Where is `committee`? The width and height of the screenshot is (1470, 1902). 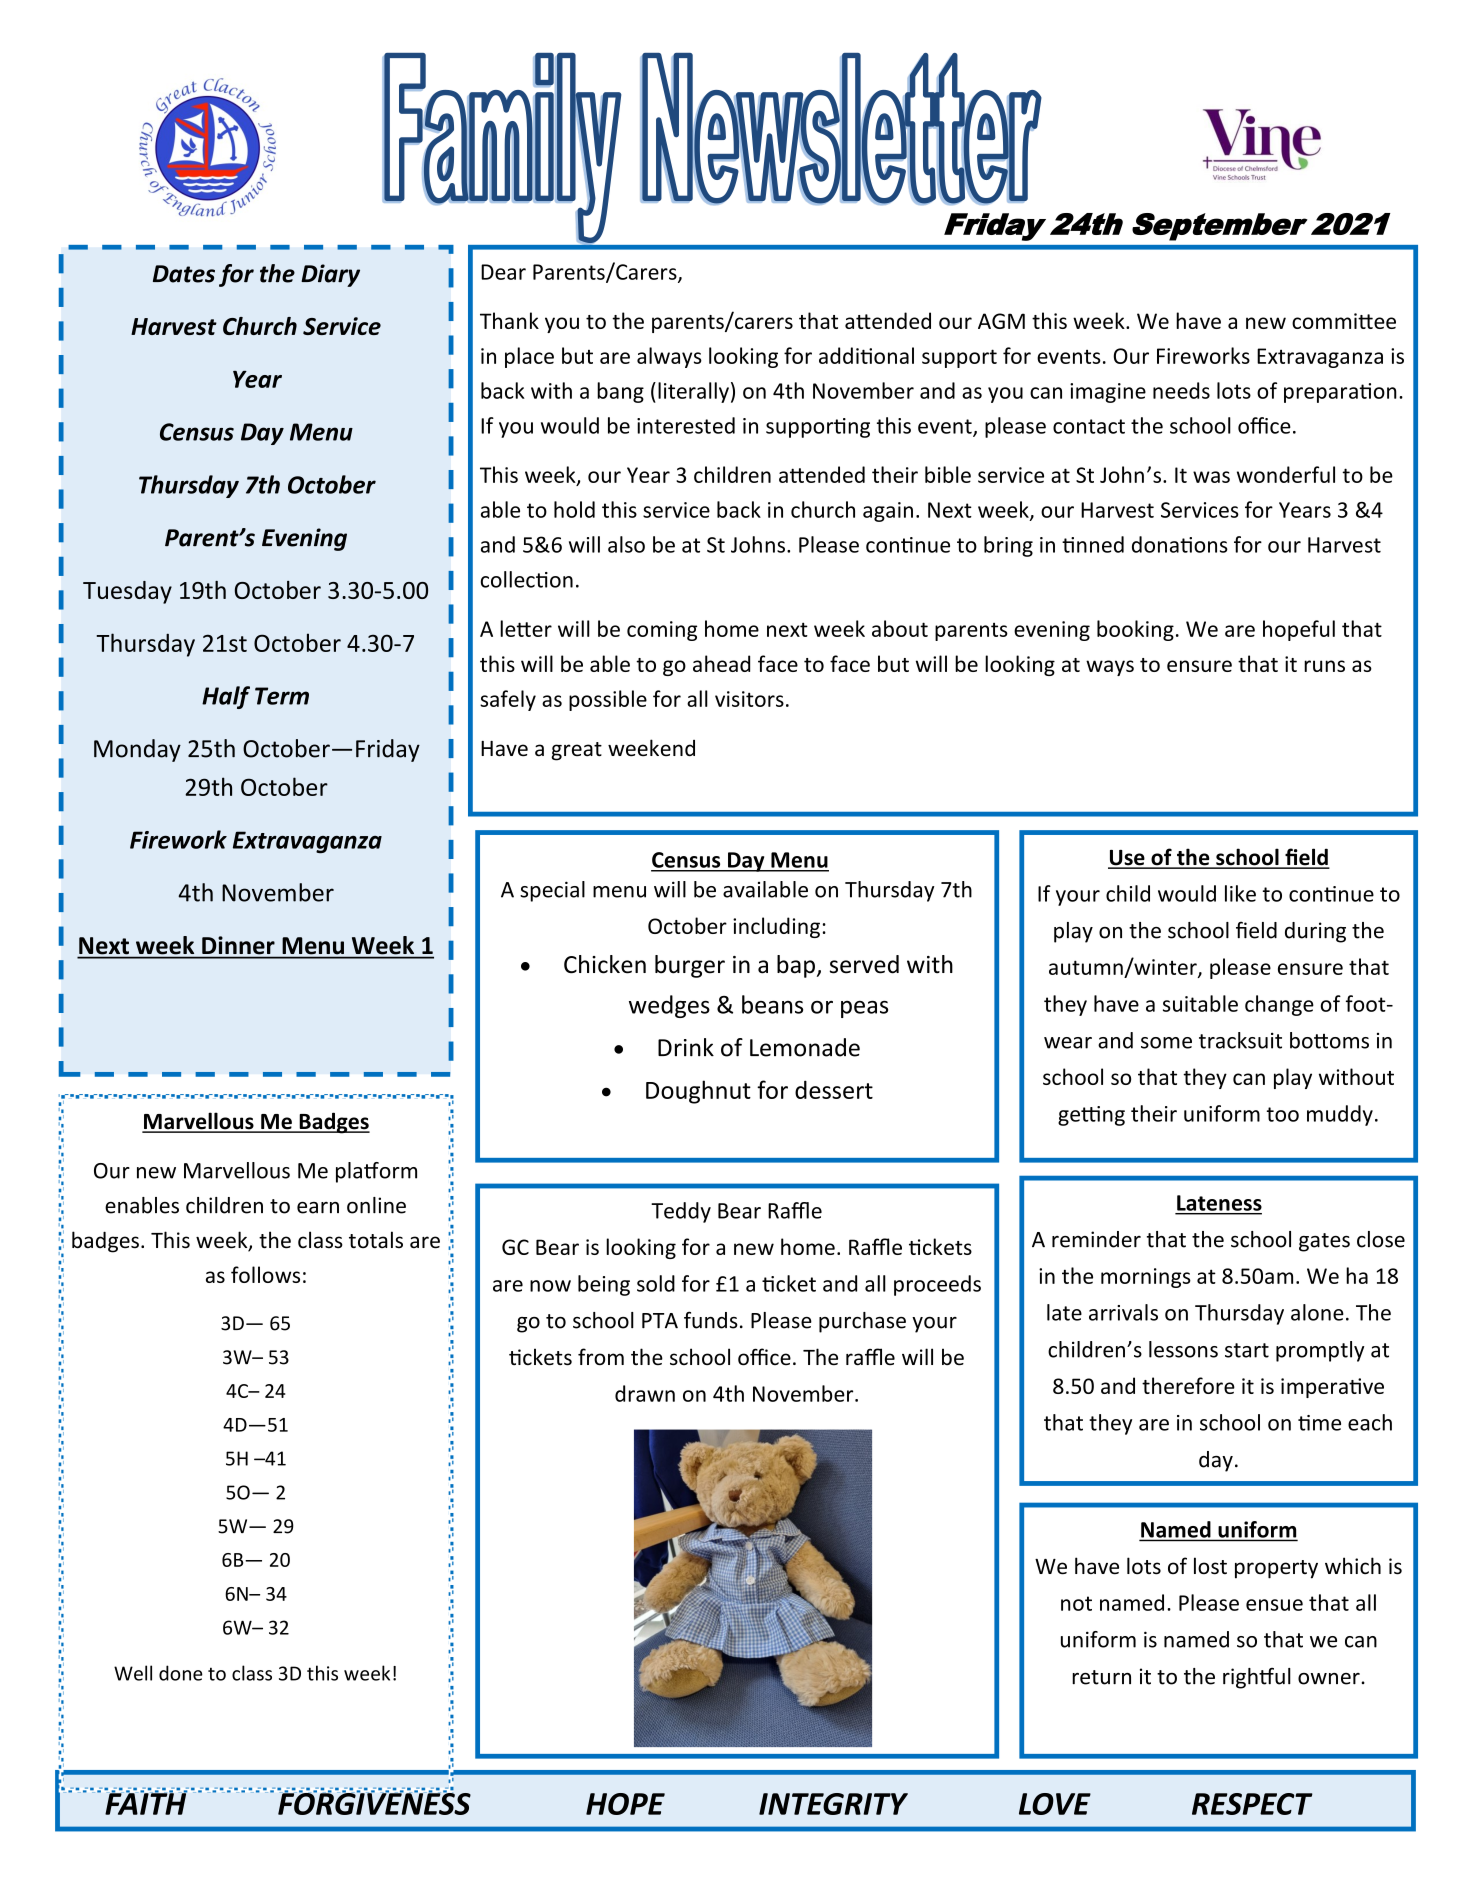
committee is located at coordinates (1344, 321).
